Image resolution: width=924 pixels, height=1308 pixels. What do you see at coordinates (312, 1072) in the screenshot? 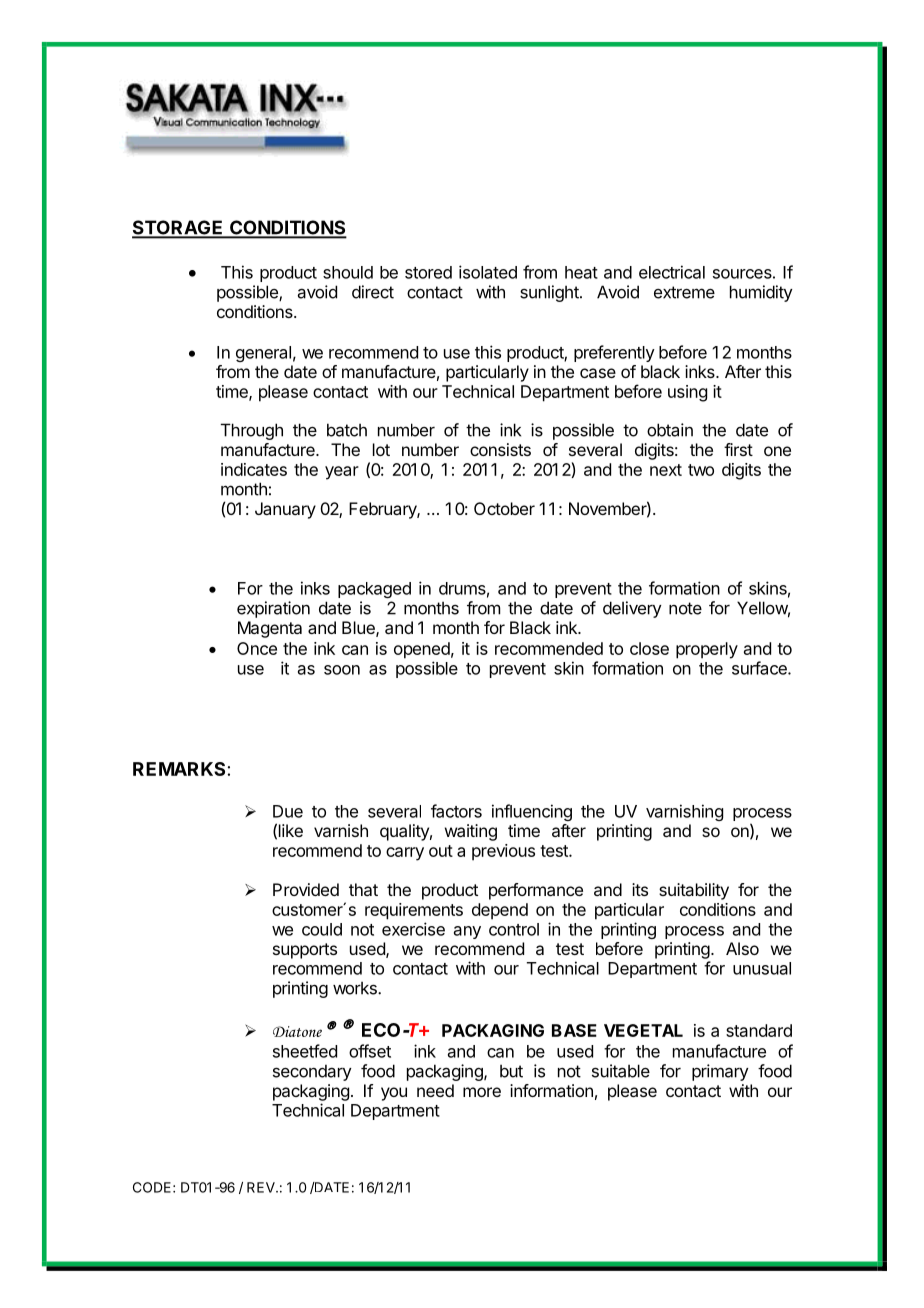
I see `secondary` at bounding box center [312, 1072].
